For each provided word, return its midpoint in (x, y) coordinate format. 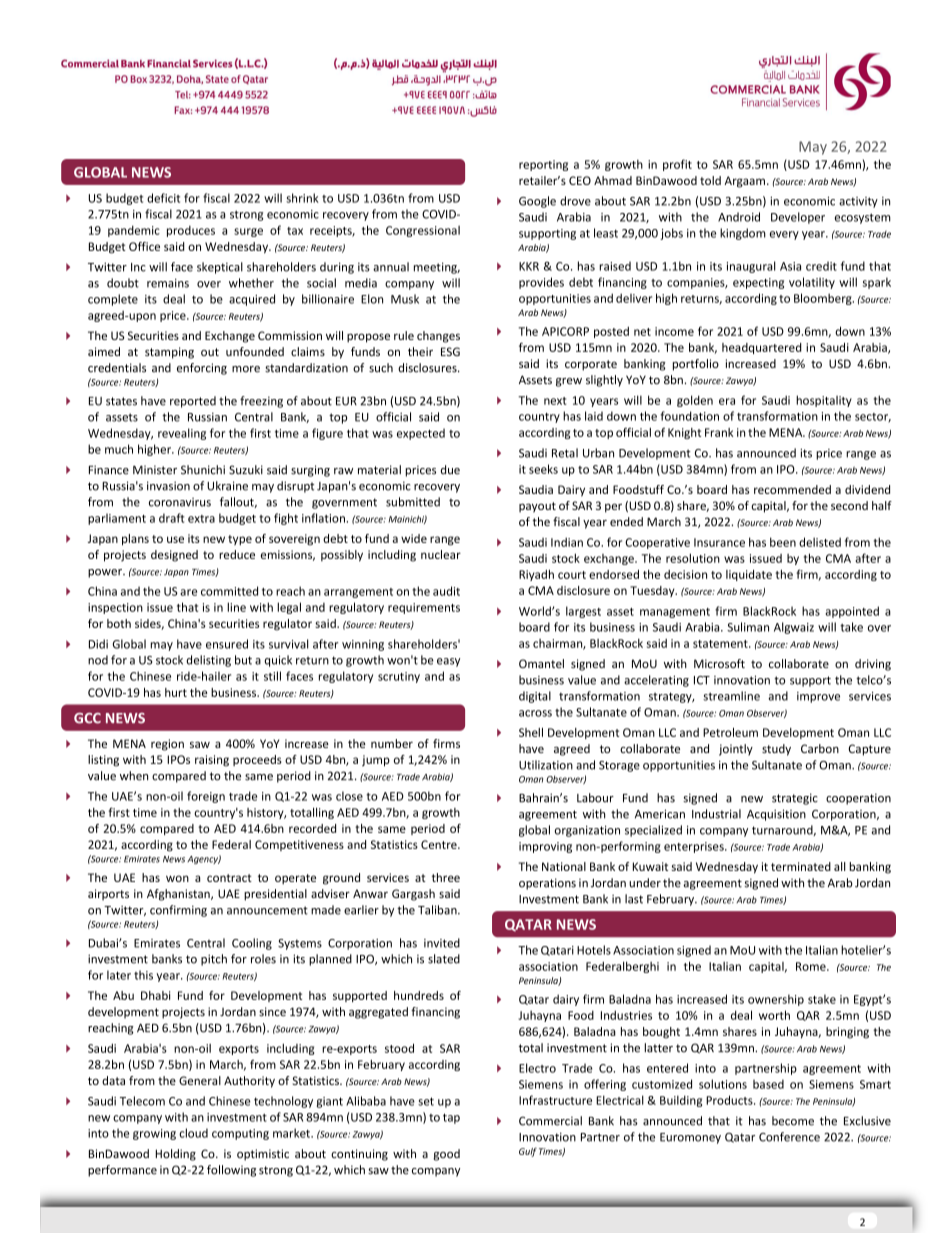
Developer (798, 218)
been (783, 542)
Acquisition (776, 815)
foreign (206, 797)
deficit (163, 198)
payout (537, 507)
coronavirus (180, 502)
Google (537, 202)
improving (545, 847)
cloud (193, 1133)
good (446, 1155)
